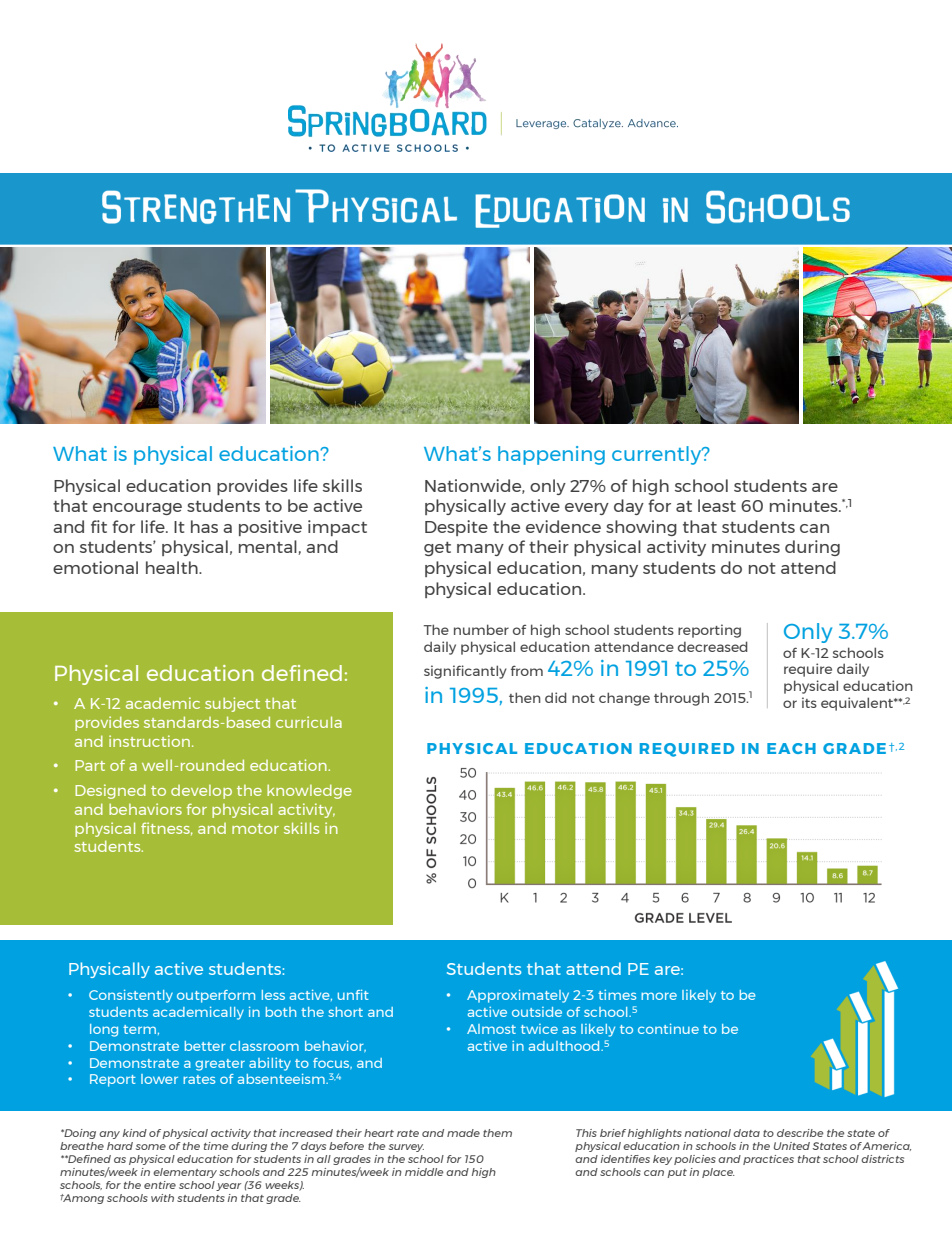  Describe the element at coordinates (424, 1172) in the screenshot. I see `middle` at that location.
